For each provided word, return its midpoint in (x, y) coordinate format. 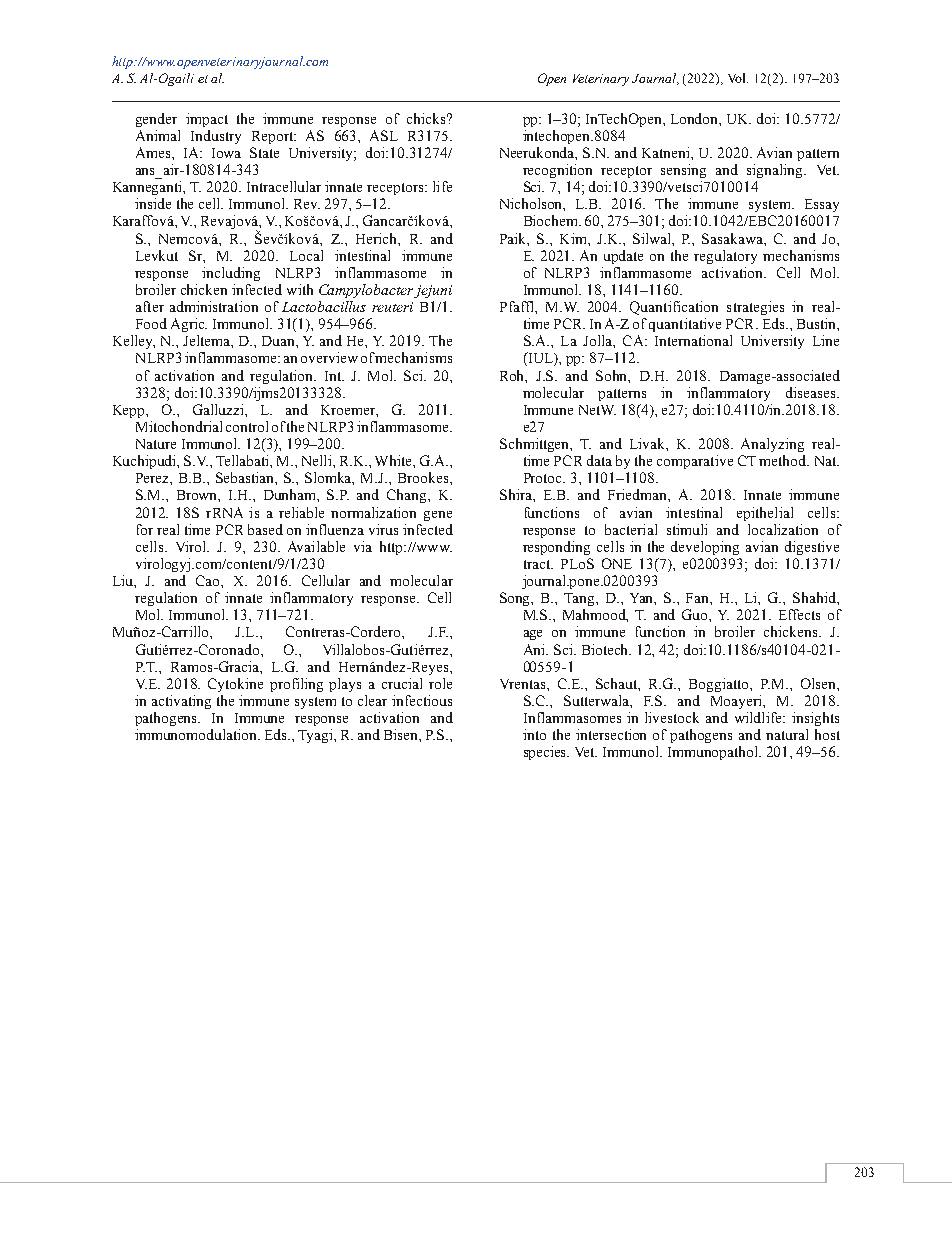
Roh (513, 376)
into (534, 734)
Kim (574, 238)
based (265, 529)
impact (207, 120)
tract (538, 564)
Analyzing (772, 445)
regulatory (725, 257)
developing (705, 548)
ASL (384, 135)
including (231, 274)
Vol (738, 78)
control (247, 426)
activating (181, 702)
